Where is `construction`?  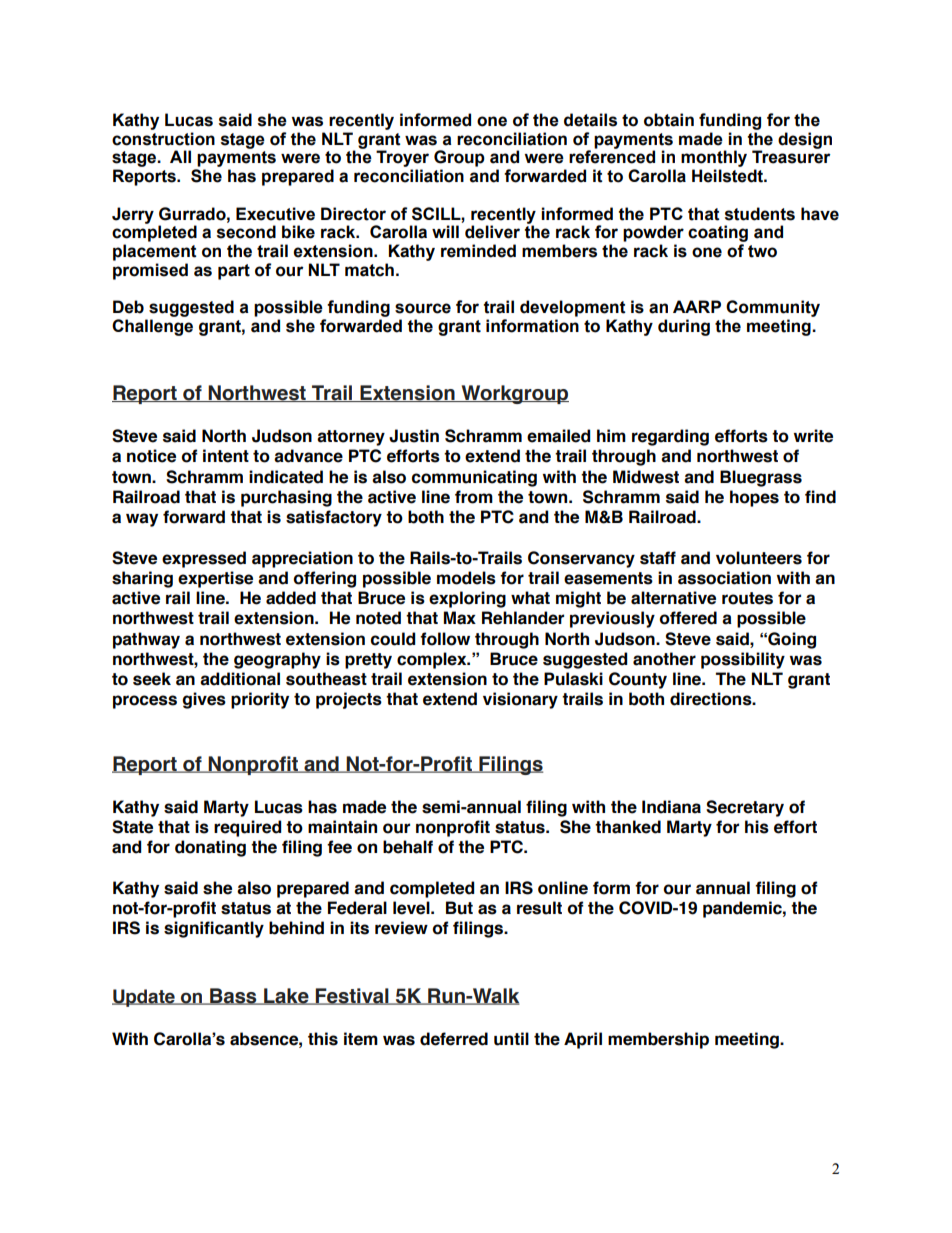
construction is located at coordinates (163, 139).
